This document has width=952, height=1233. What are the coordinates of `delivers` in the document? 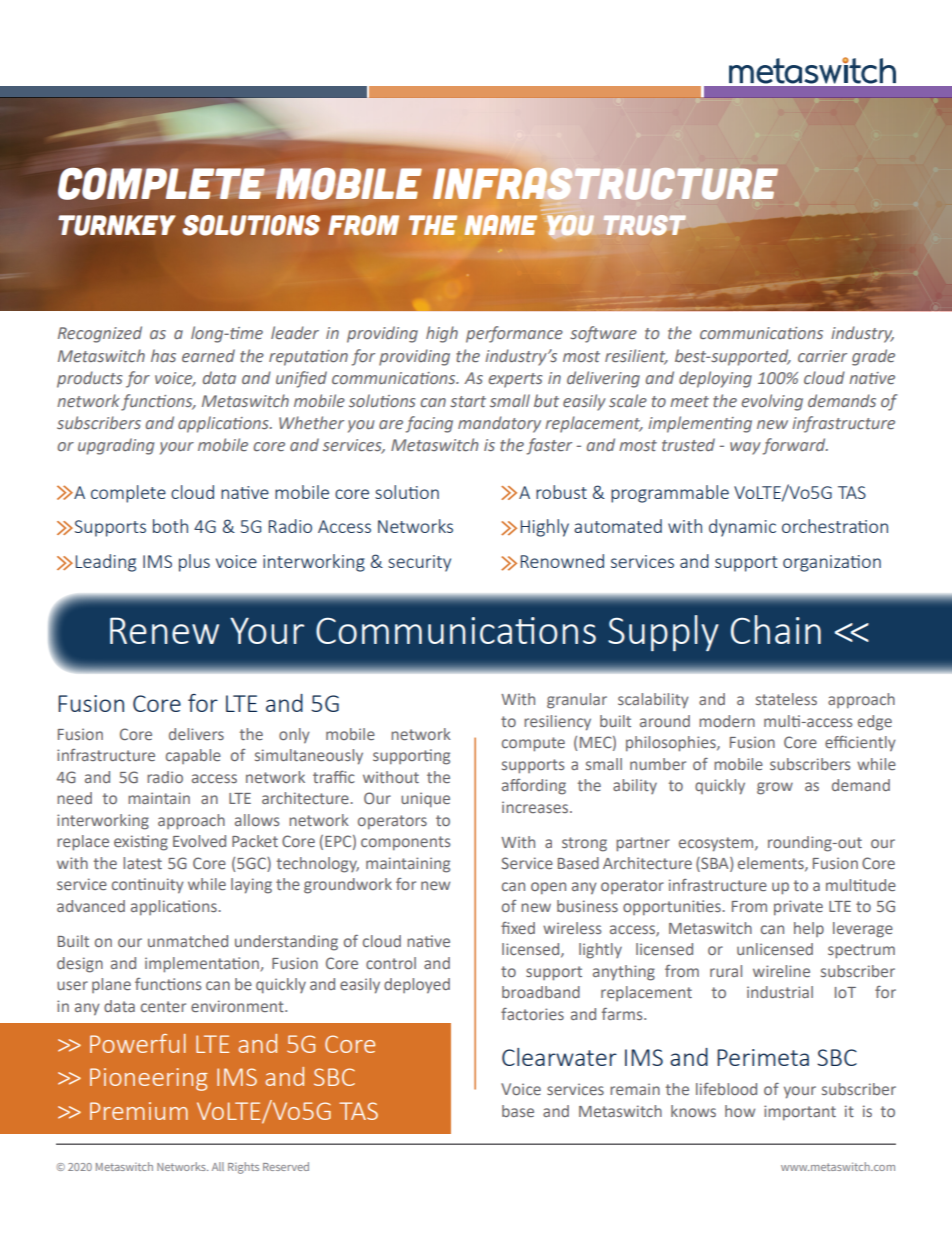 It's located at (196, 734).
